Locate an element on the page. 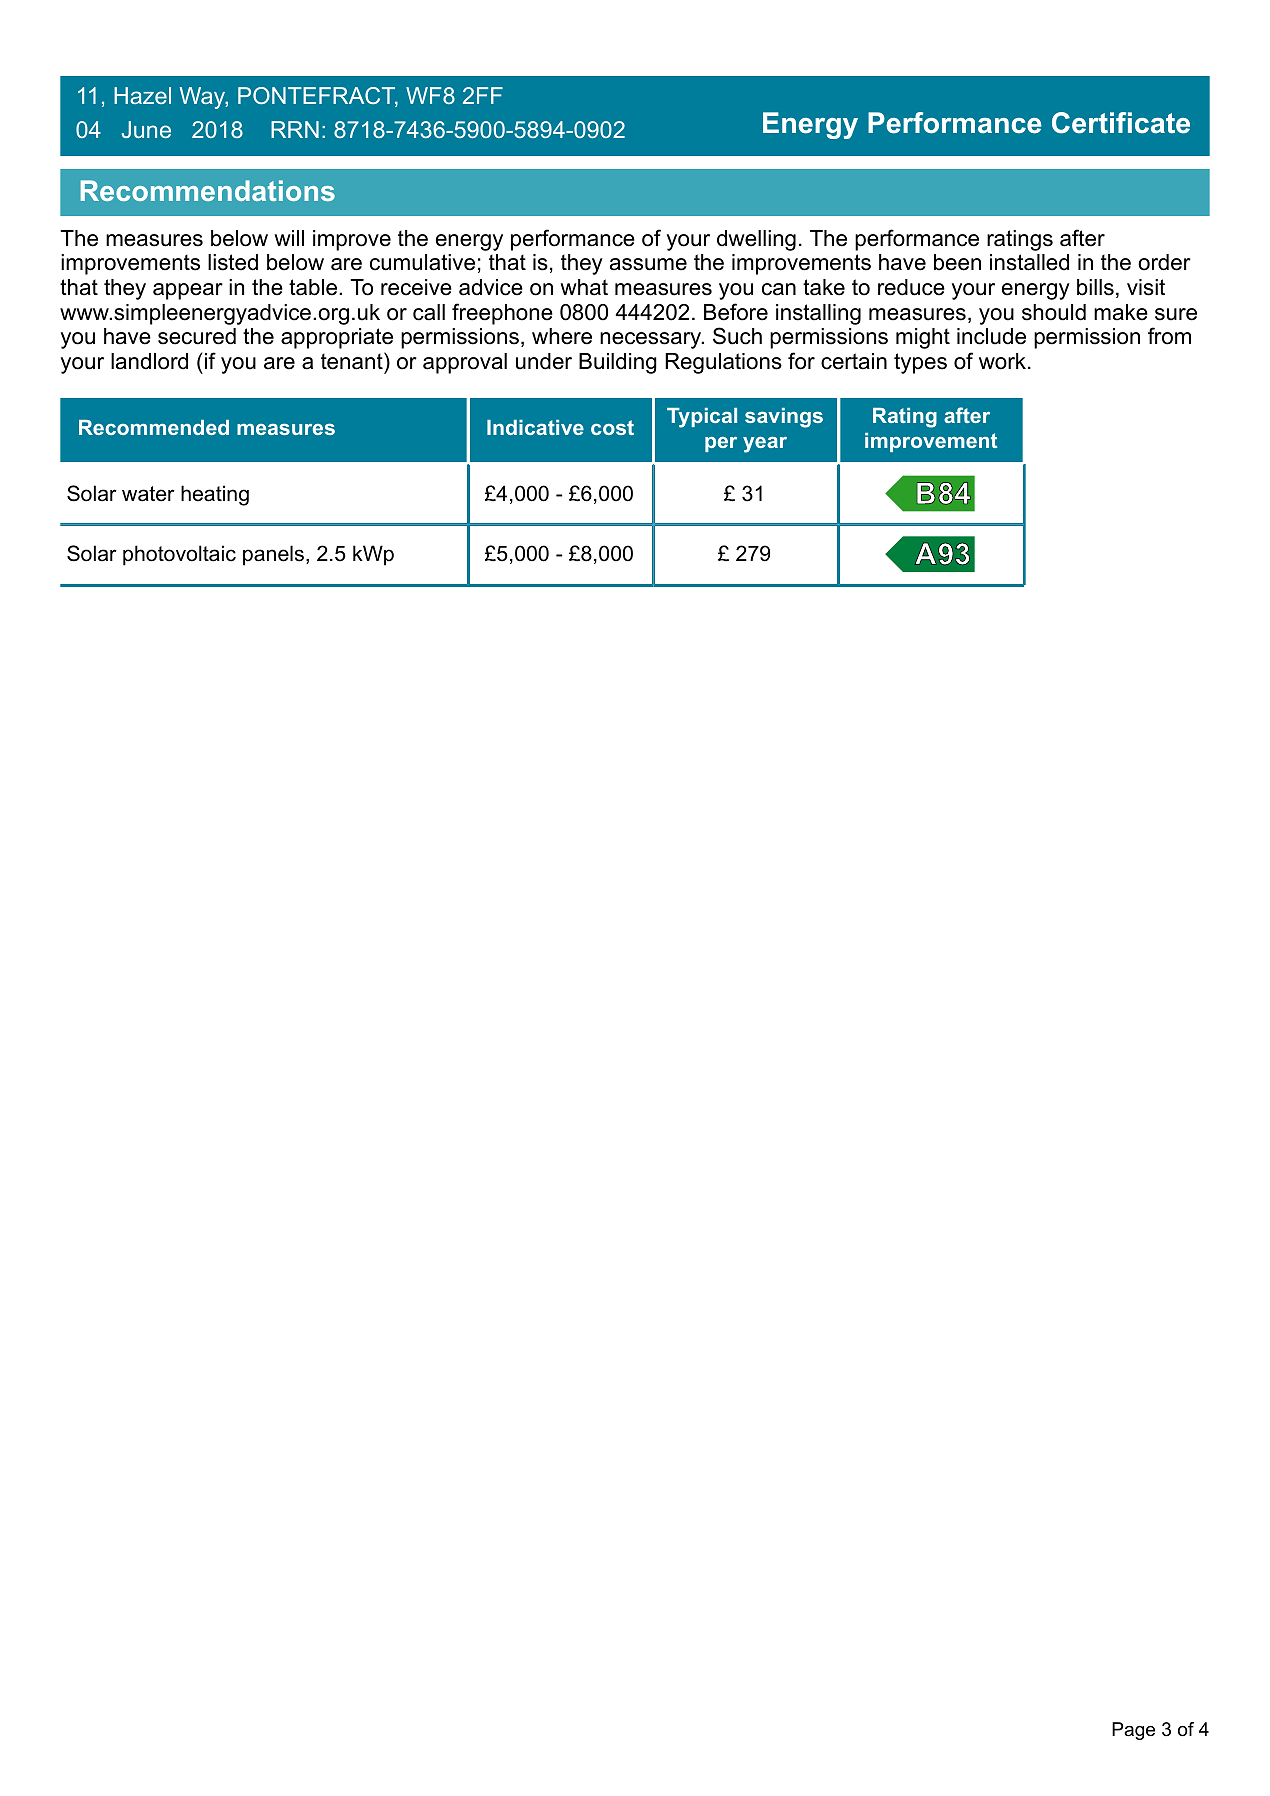 The width and height of the image is (1270, 1796). cost is located at coordinates (612, 427).
